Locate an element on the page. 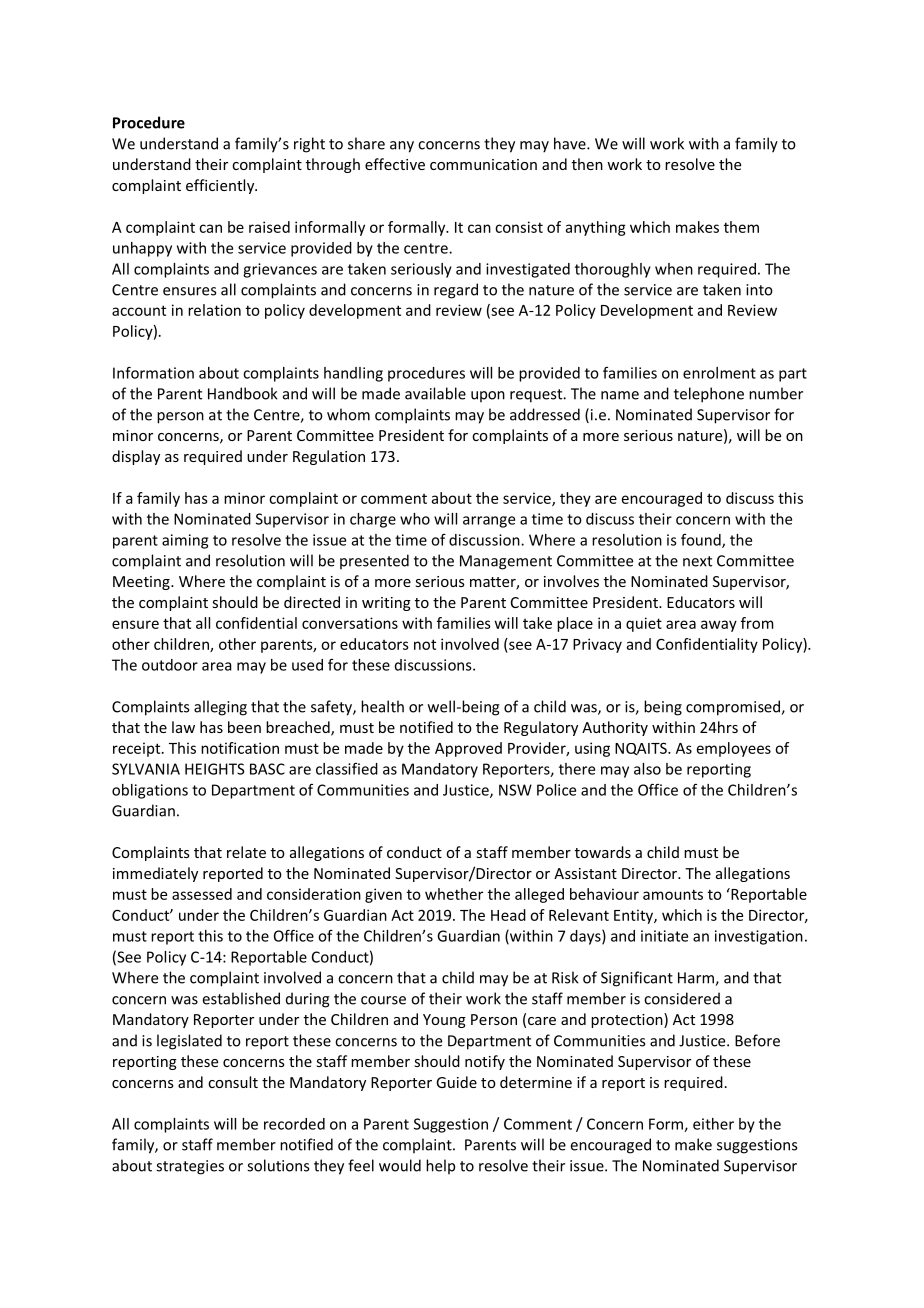 The height and width of the page is (1308, 924). them is located at coordinates (741, 227).
